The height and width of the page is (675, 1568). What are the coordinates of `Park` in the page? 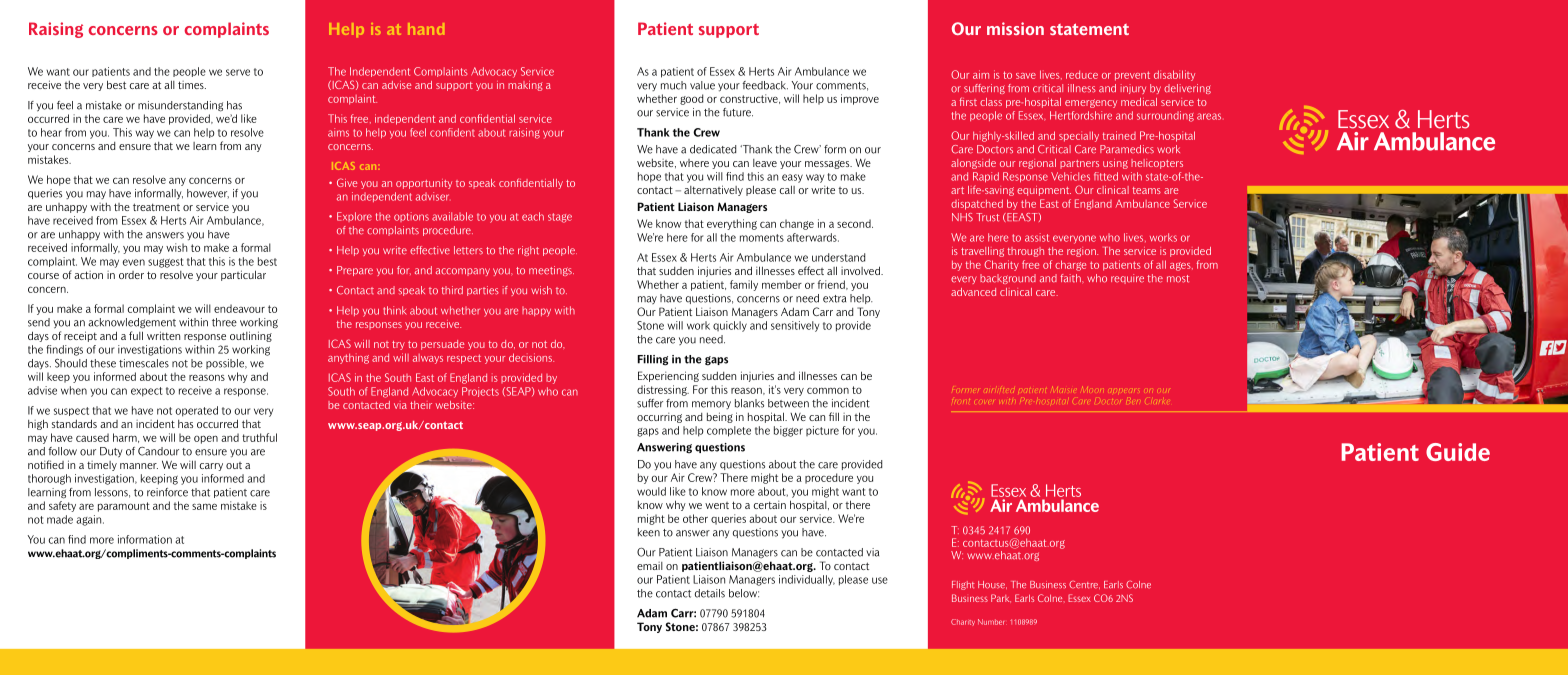 It's located at (1001, 598).
